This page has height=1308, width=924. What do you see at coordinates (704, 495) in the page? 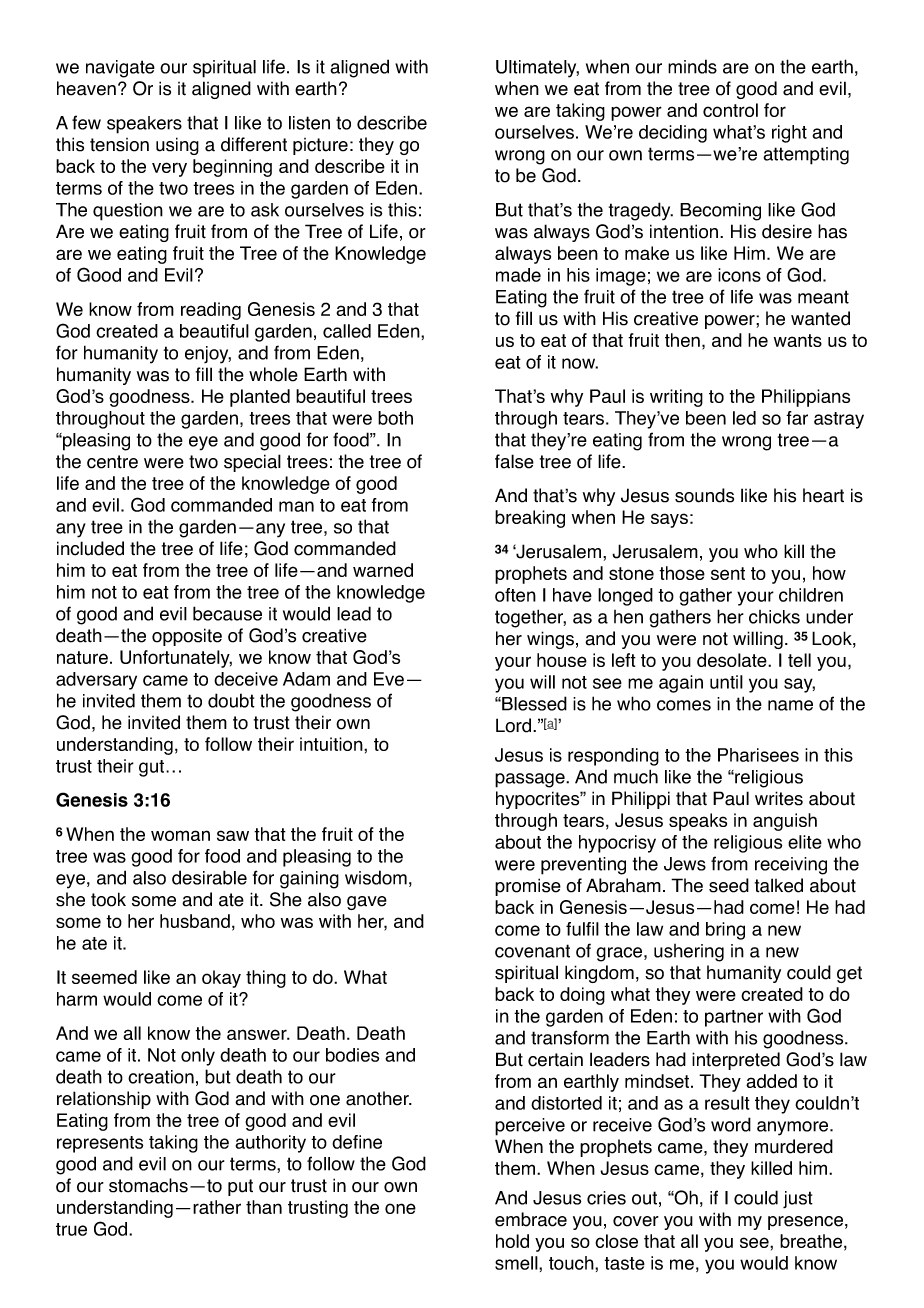
I see `sounds` at bounding box center [704, 495].
